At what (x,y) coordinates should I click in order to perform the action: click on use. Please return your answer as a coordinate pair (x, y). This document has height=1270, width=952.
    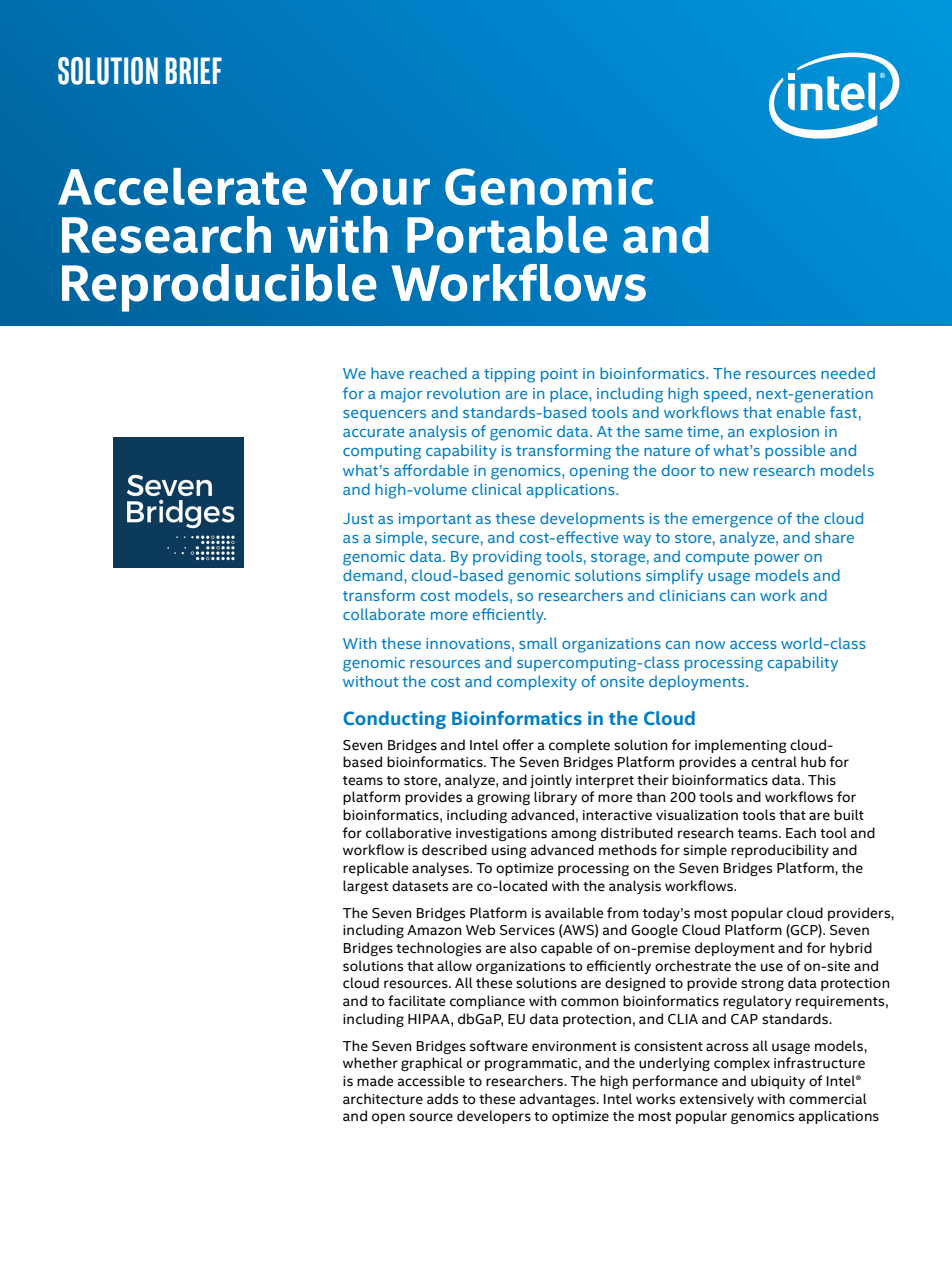
    Looking at the image, I should click on (772, 967).
